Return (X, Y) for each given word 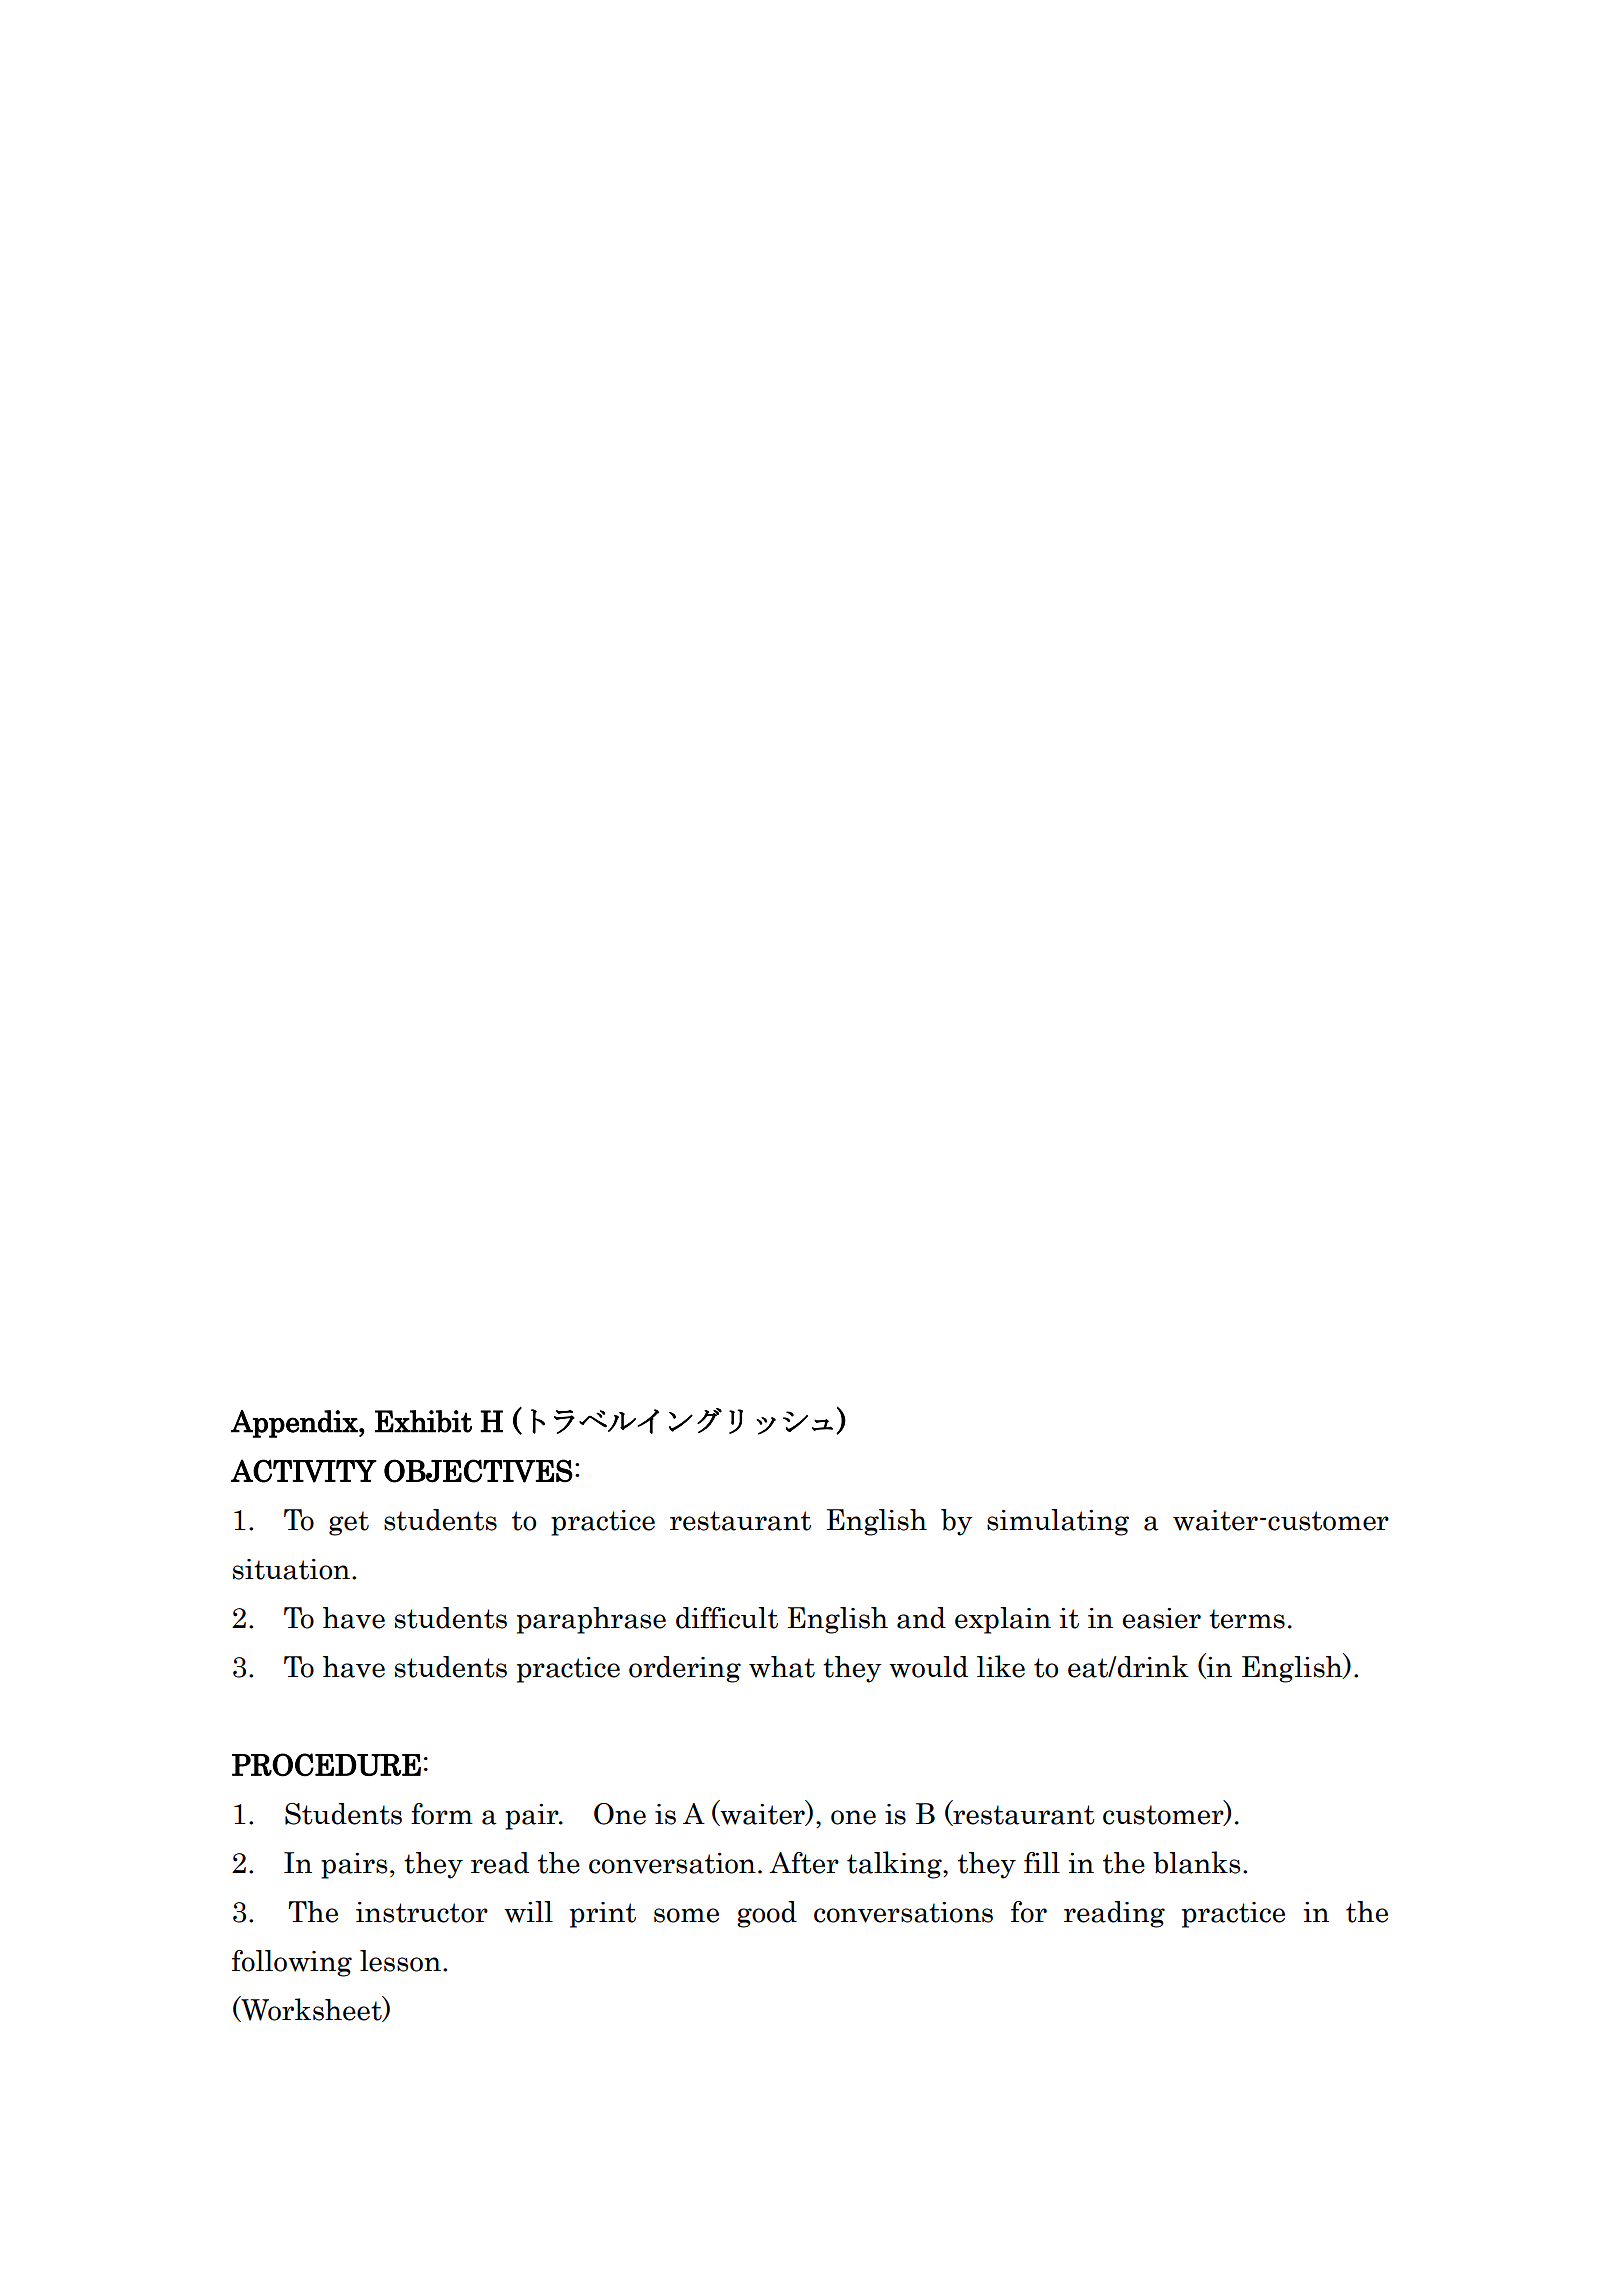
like (1001, 1666)
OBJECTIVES (478, 1471)
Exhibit (423, 1421)
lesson (400, 1961)
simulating (1058, 1522)
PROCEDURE (326, 1765)
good (767, 1914)
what (782, 1667)
